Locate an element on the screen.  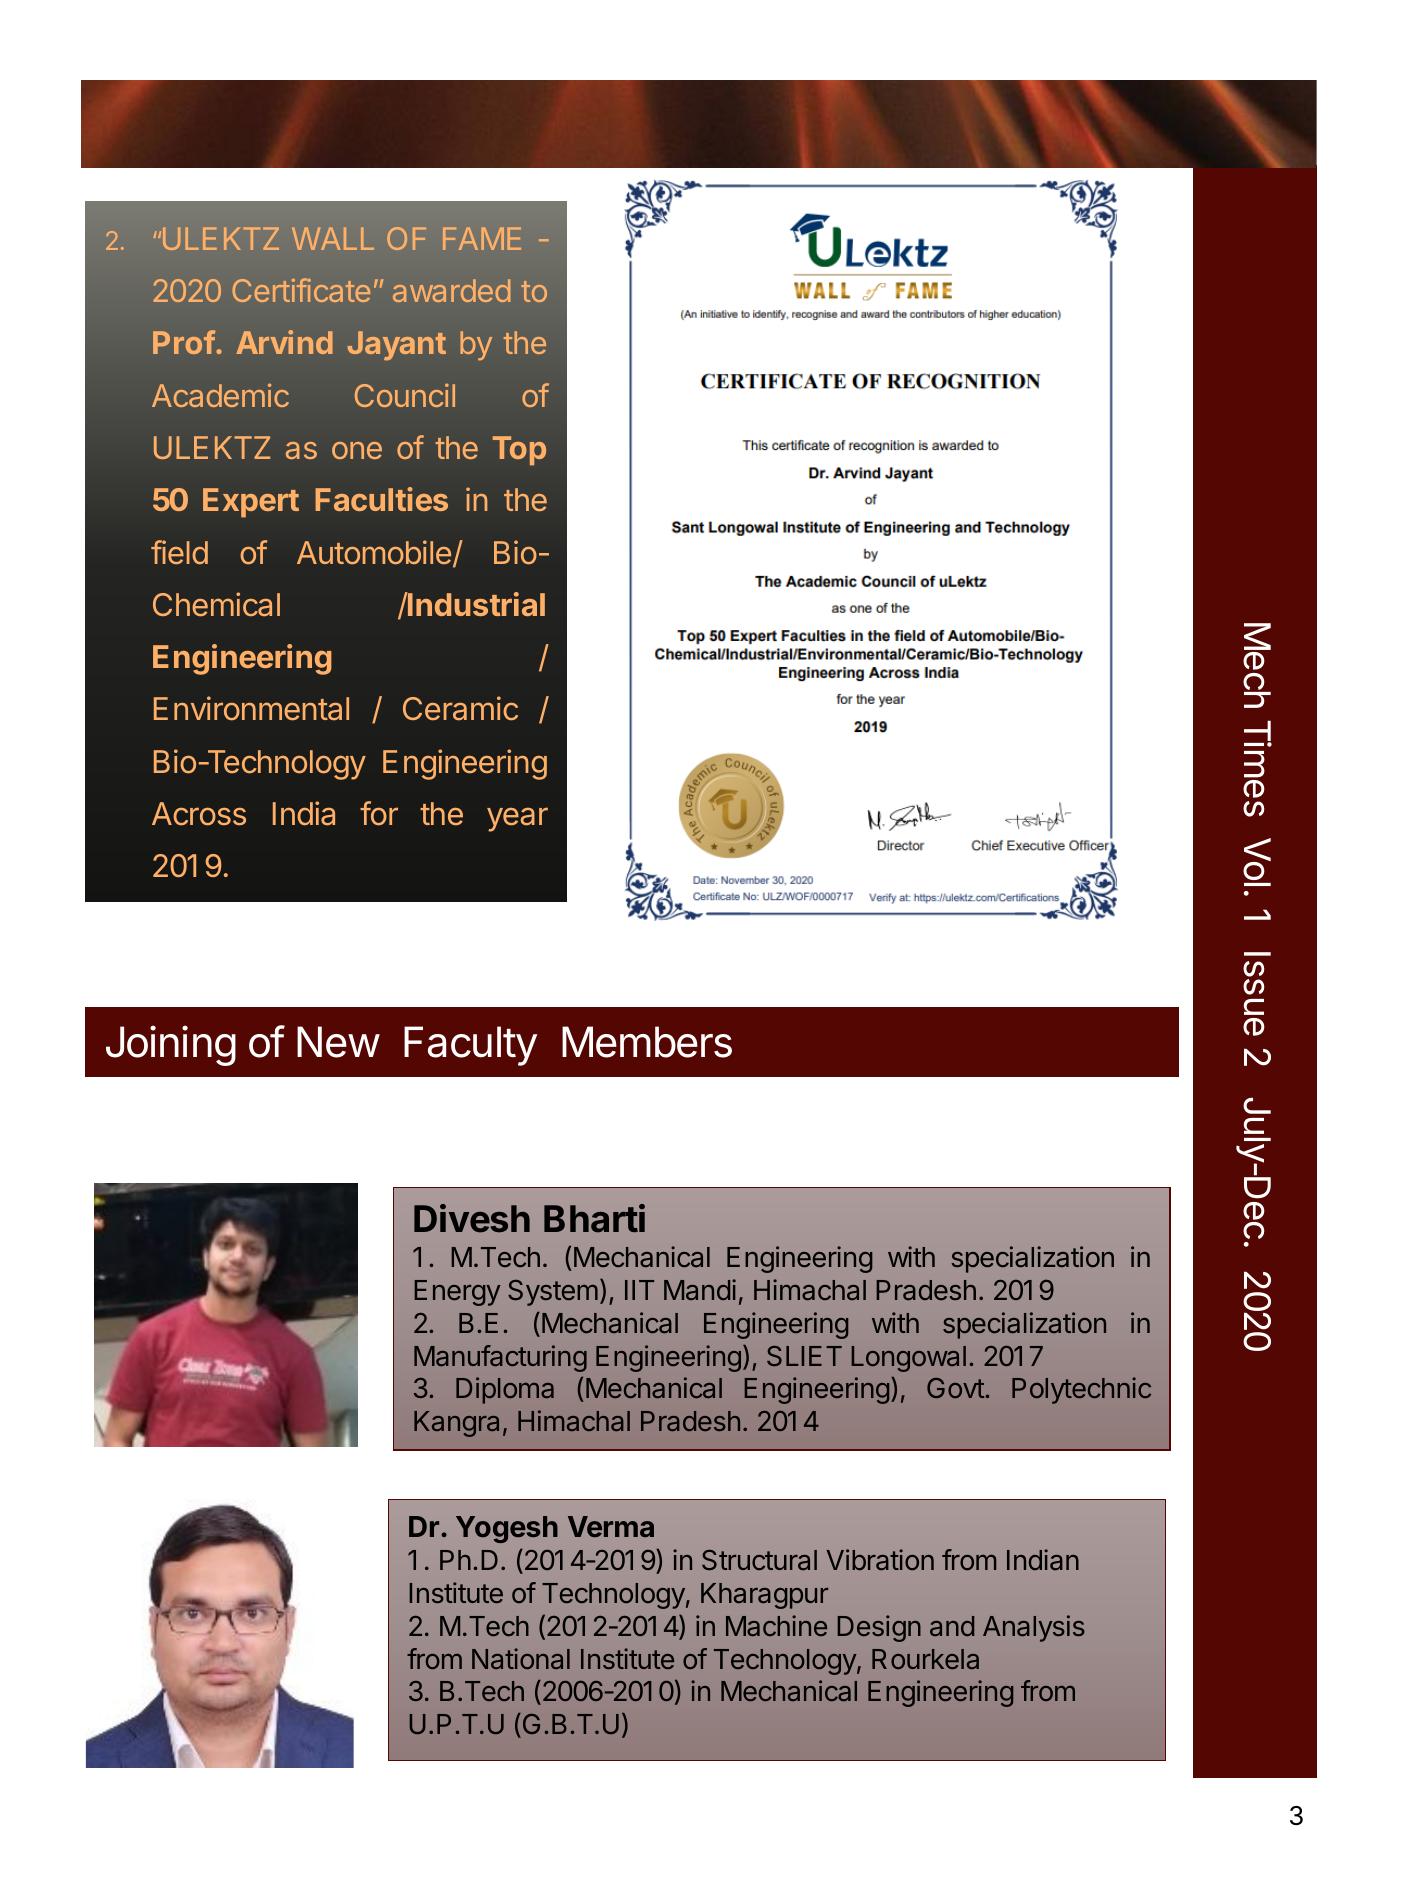
Top is located at coordinates (519, 450).
